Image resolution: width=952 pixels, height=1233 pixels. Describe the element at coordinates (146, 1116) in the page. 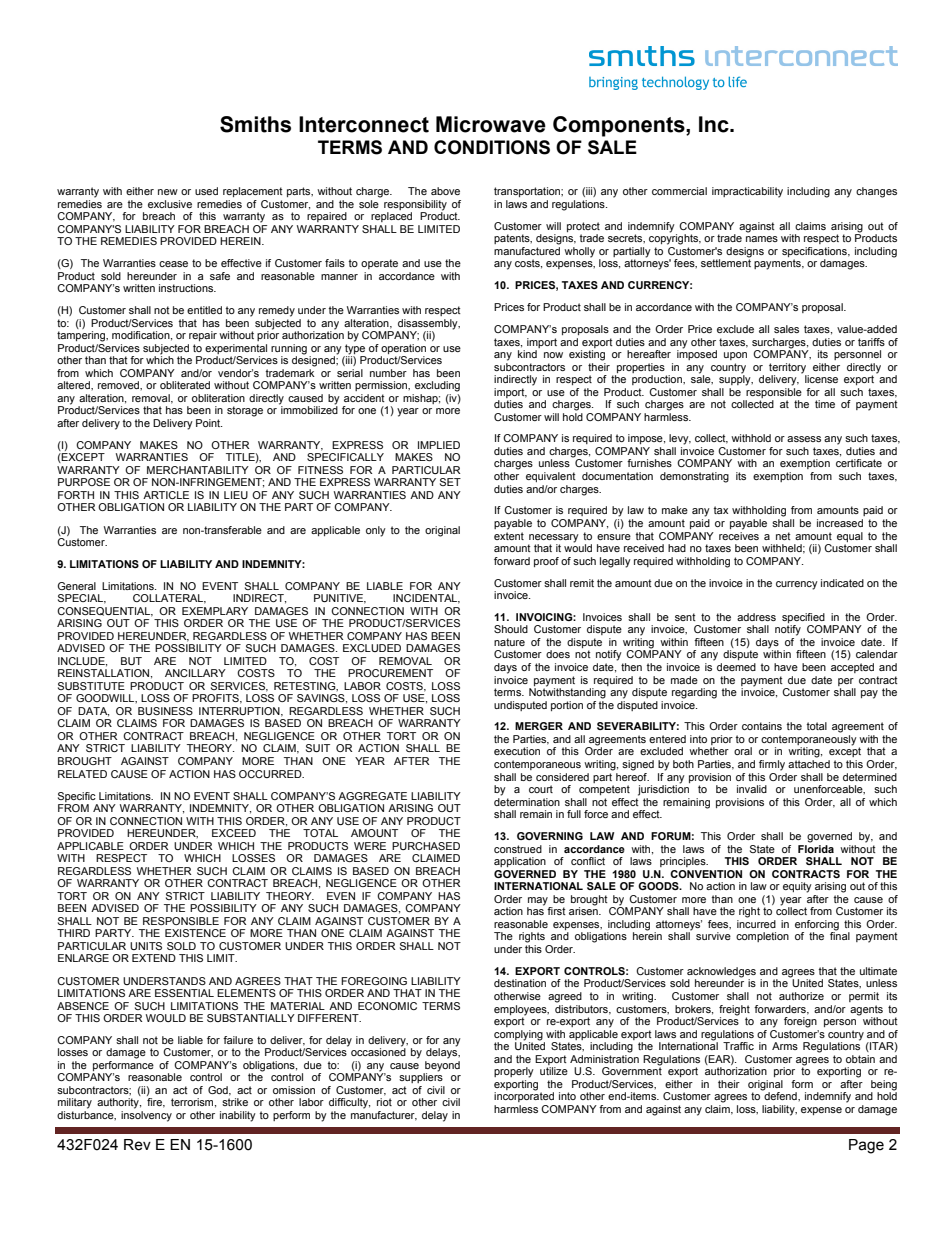

I see `insolvency` at that location.
